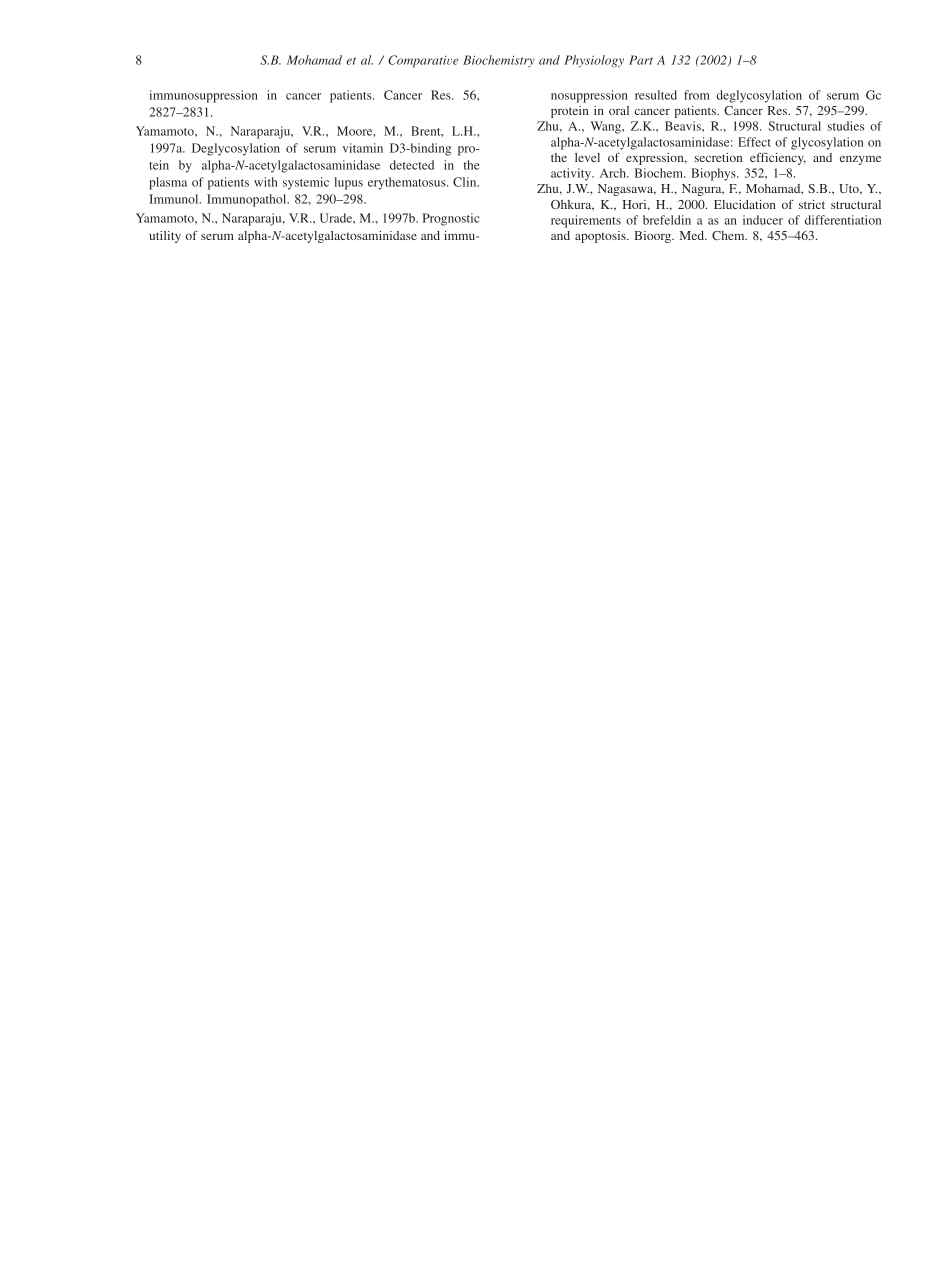 This image has width=952, height=1270. I want to click on Physiology, so click(594, 61).
